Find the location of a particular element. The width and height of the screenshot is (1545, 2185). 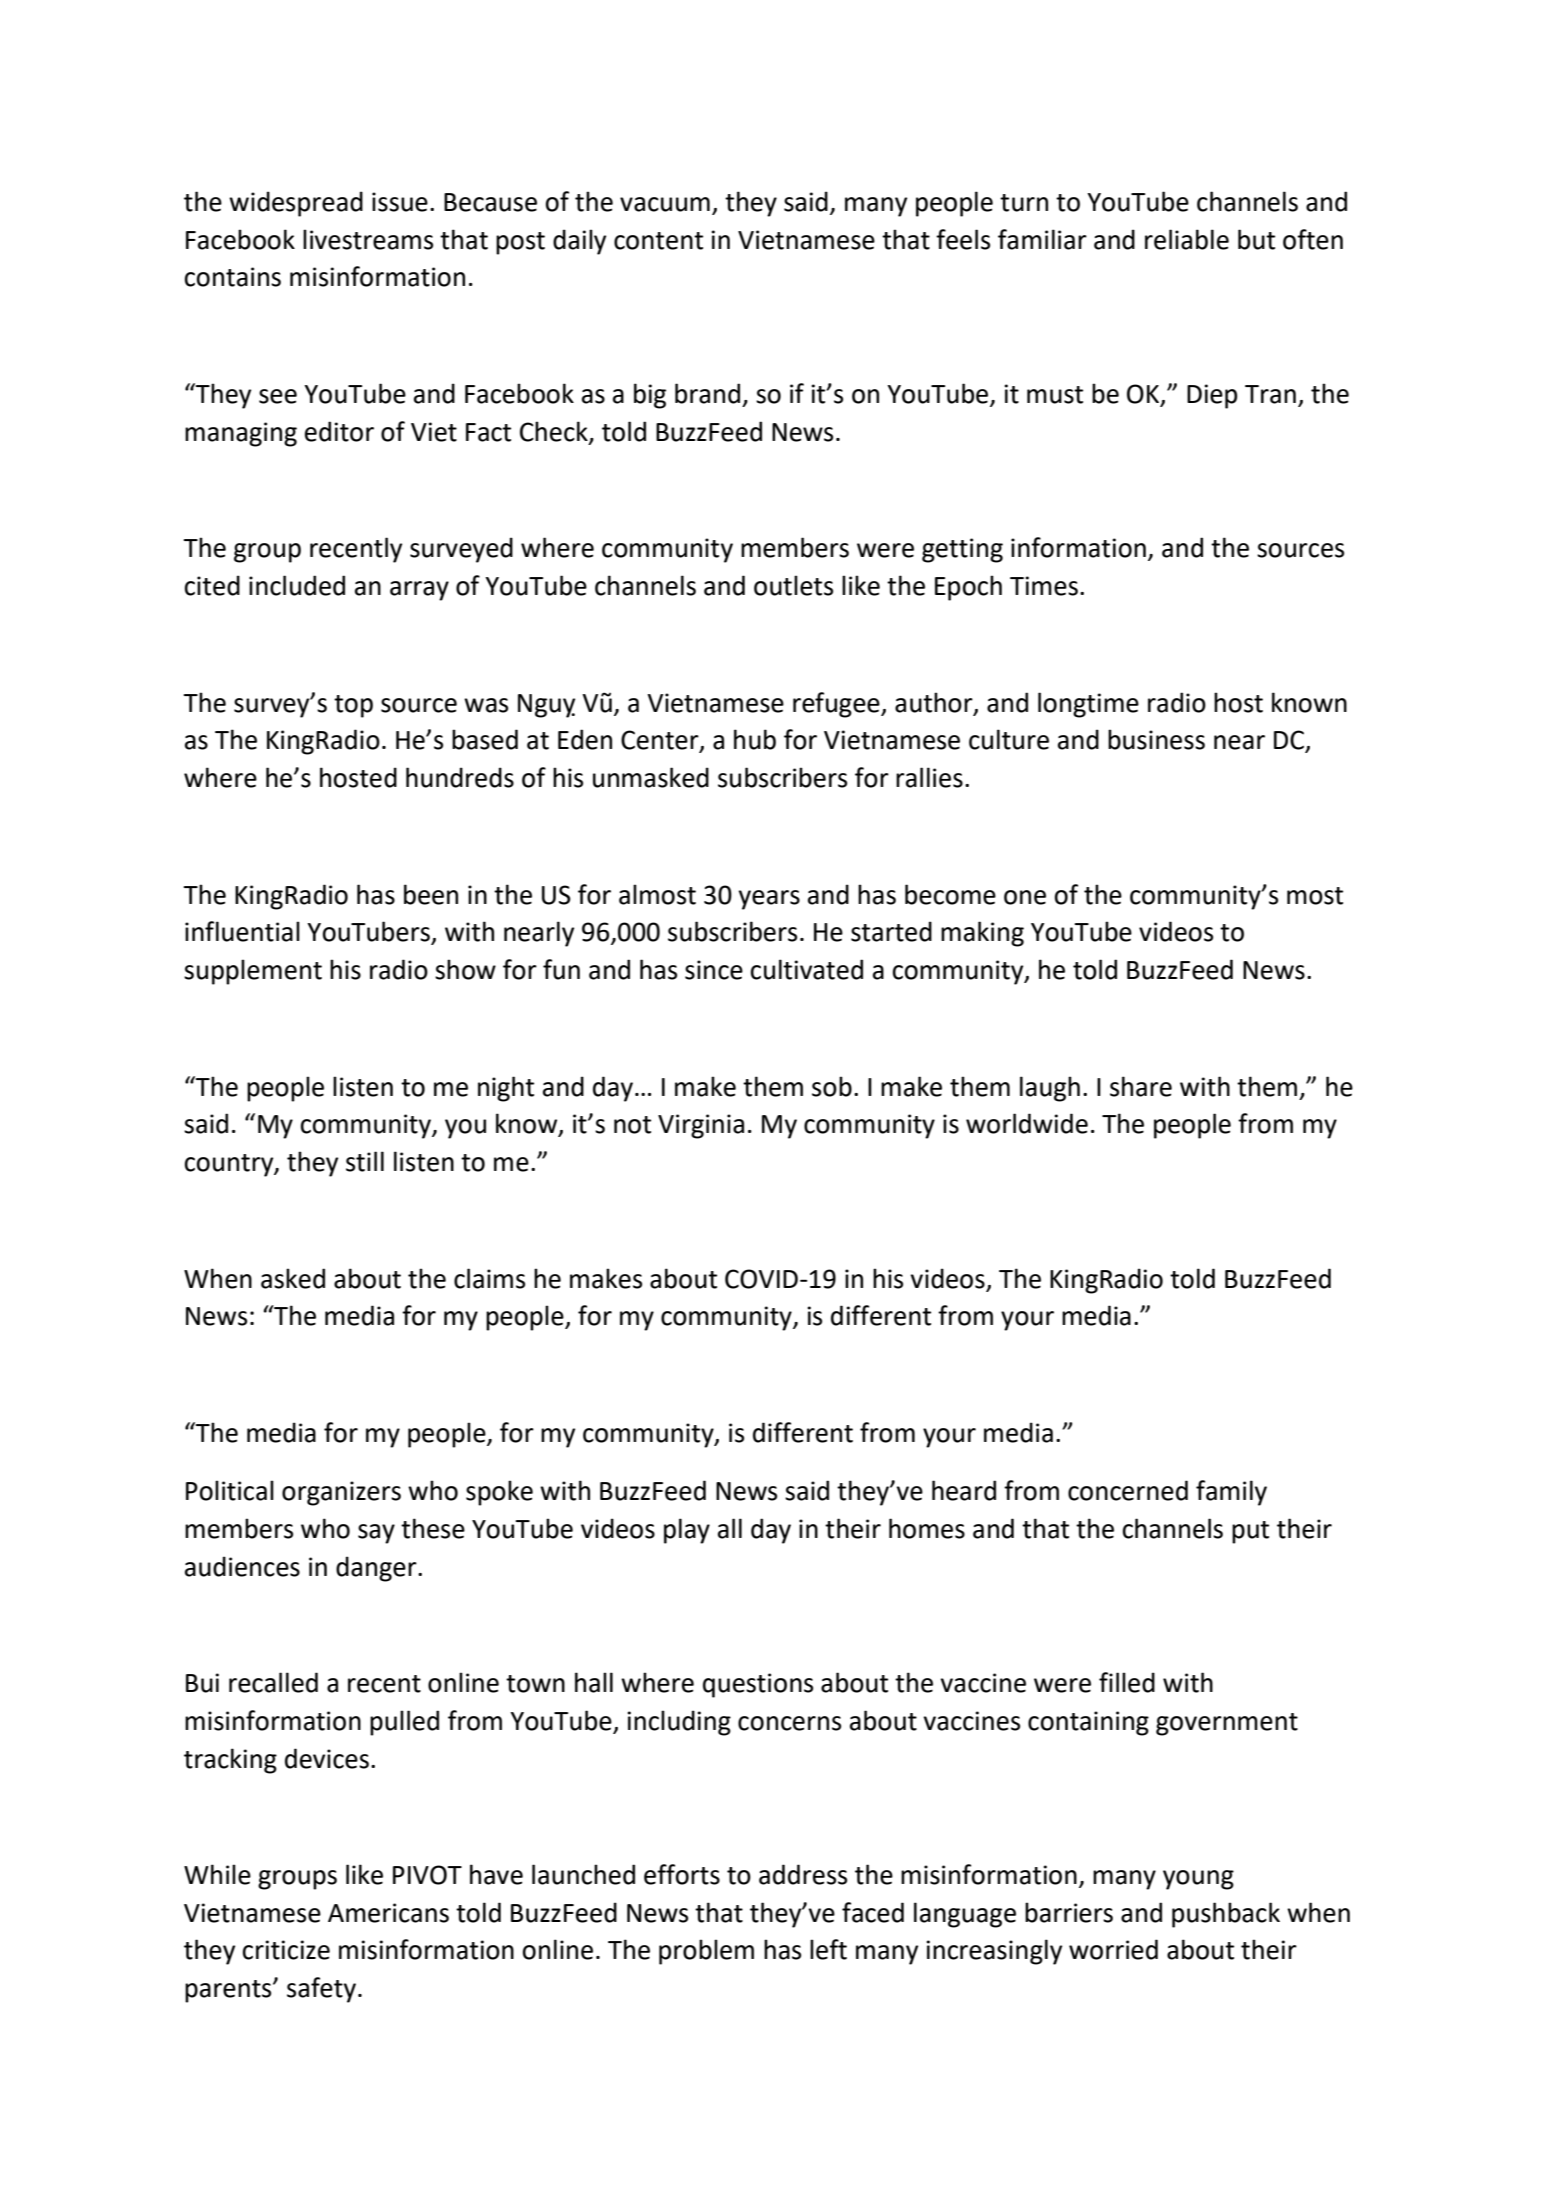

pushback is located at coordinates (1226, 1915).
